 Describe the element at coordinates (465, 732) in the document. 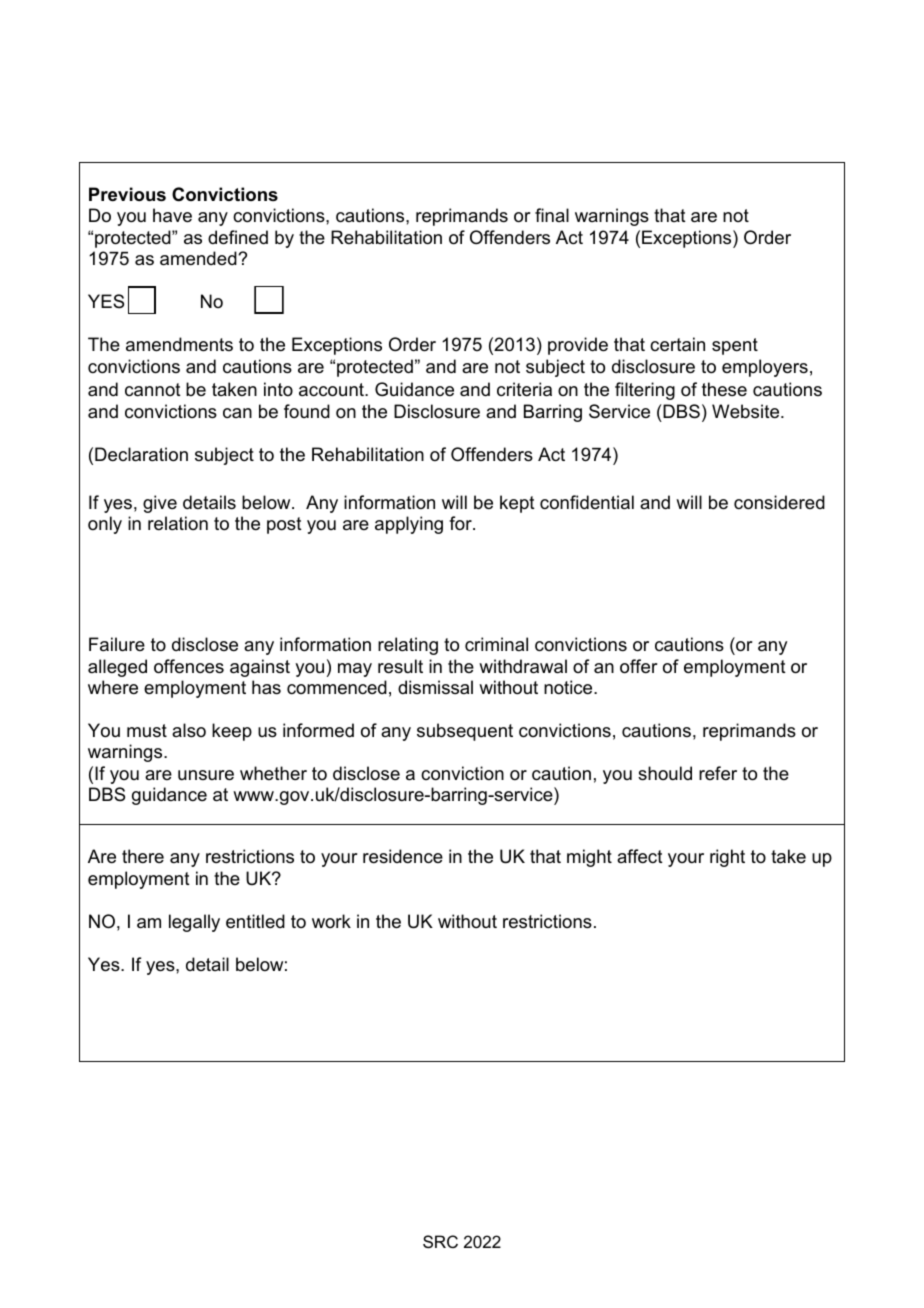

I see `subsequent` at that location.
